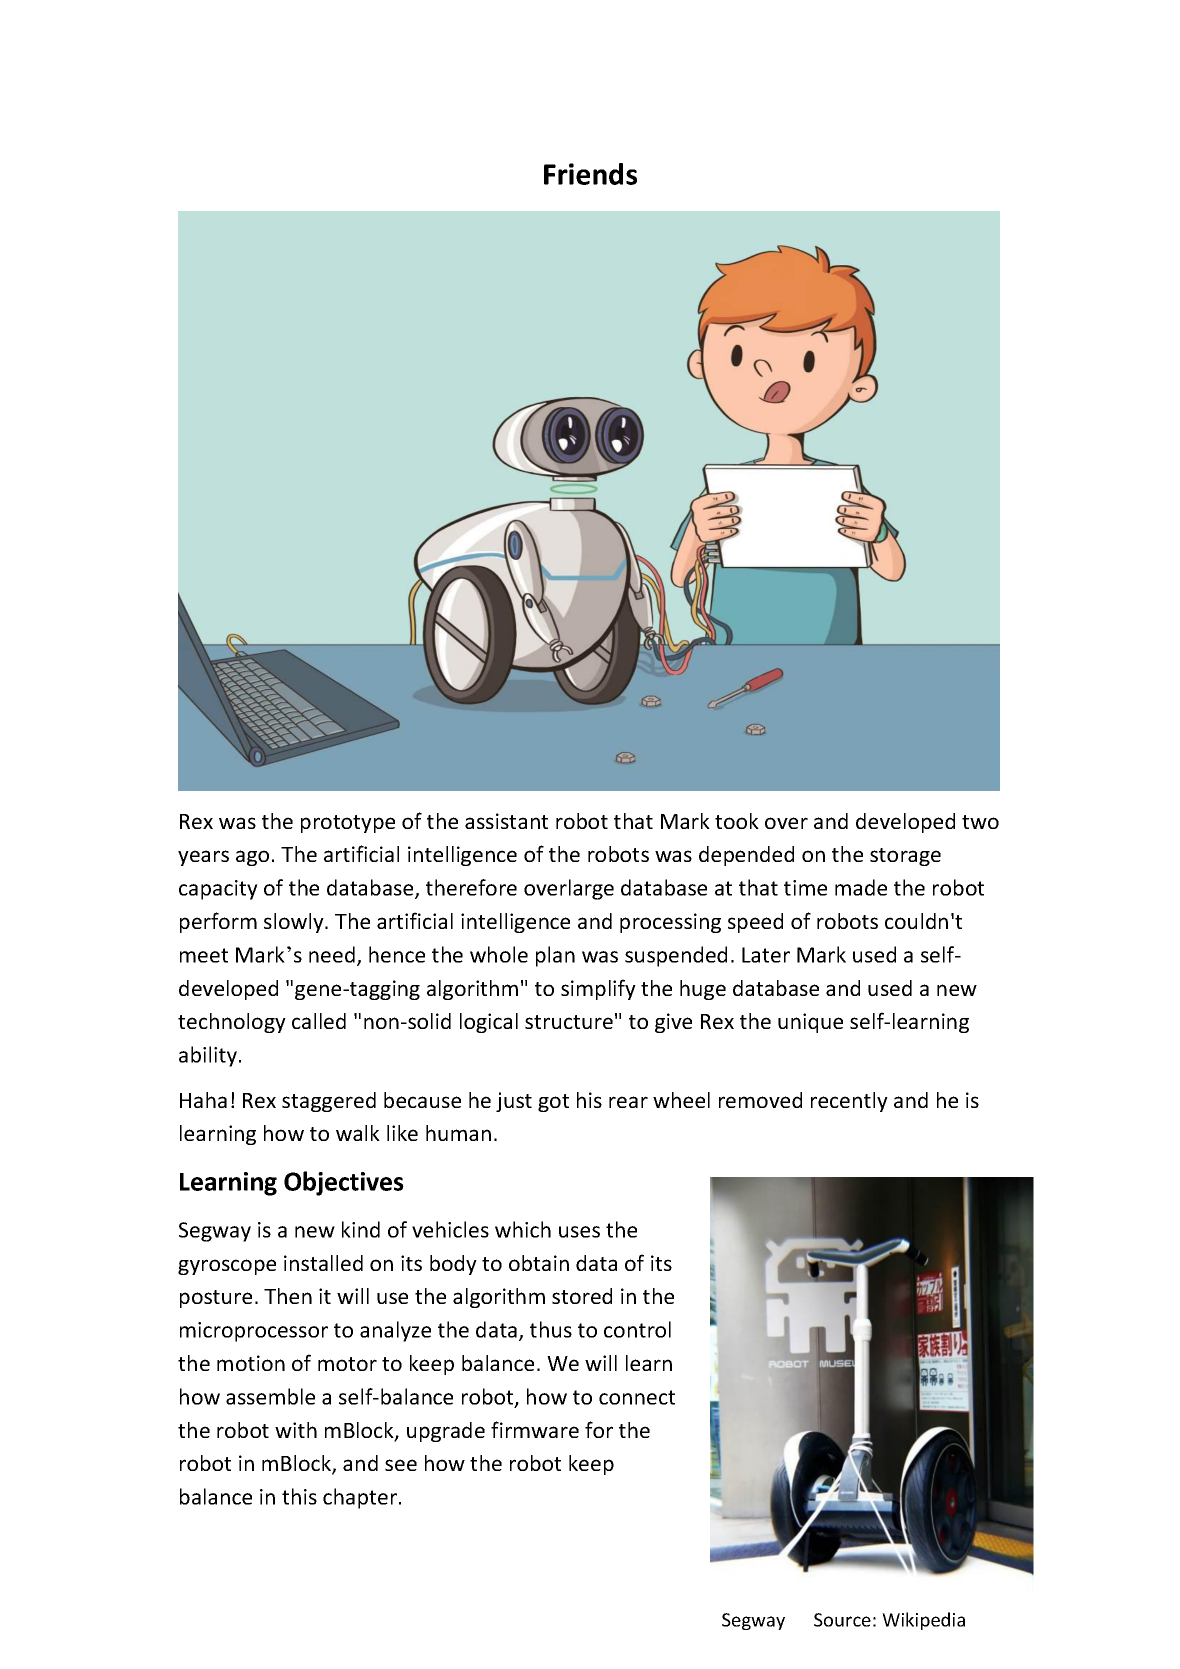  Describe the element at coordinates (299, 1496) in the image. I see `this` at that location.
